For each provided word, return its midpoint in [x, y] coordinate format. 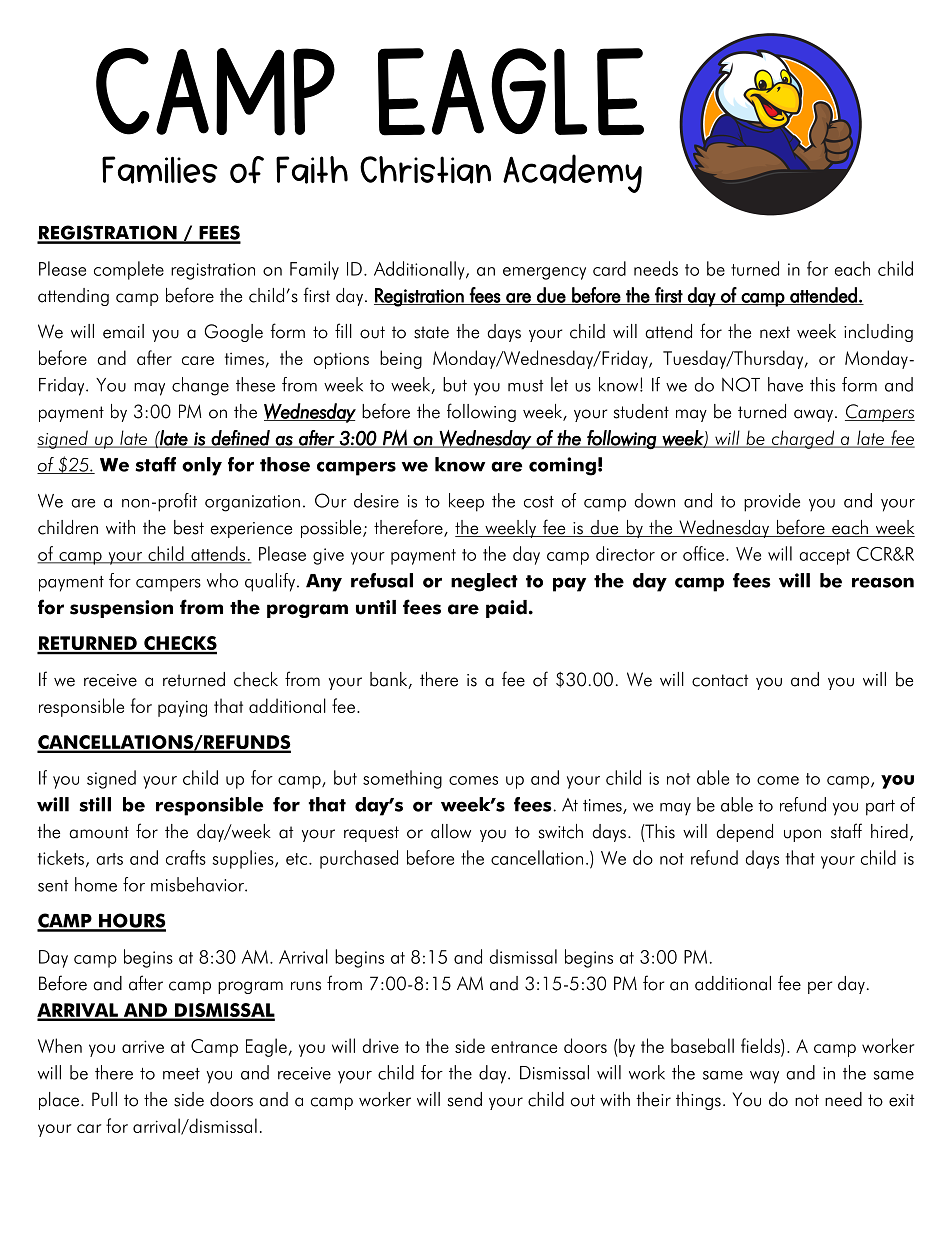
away [813, 415]
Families [160, 170]
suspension [121, 609]
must [525, 386]
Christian [425, 170]
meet [181, 1074]
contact [720, 680]
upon [802, 835]
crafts [186, 857]
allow [451, 831]
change [200, 386]
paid [506, 609]
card [609, 268]
